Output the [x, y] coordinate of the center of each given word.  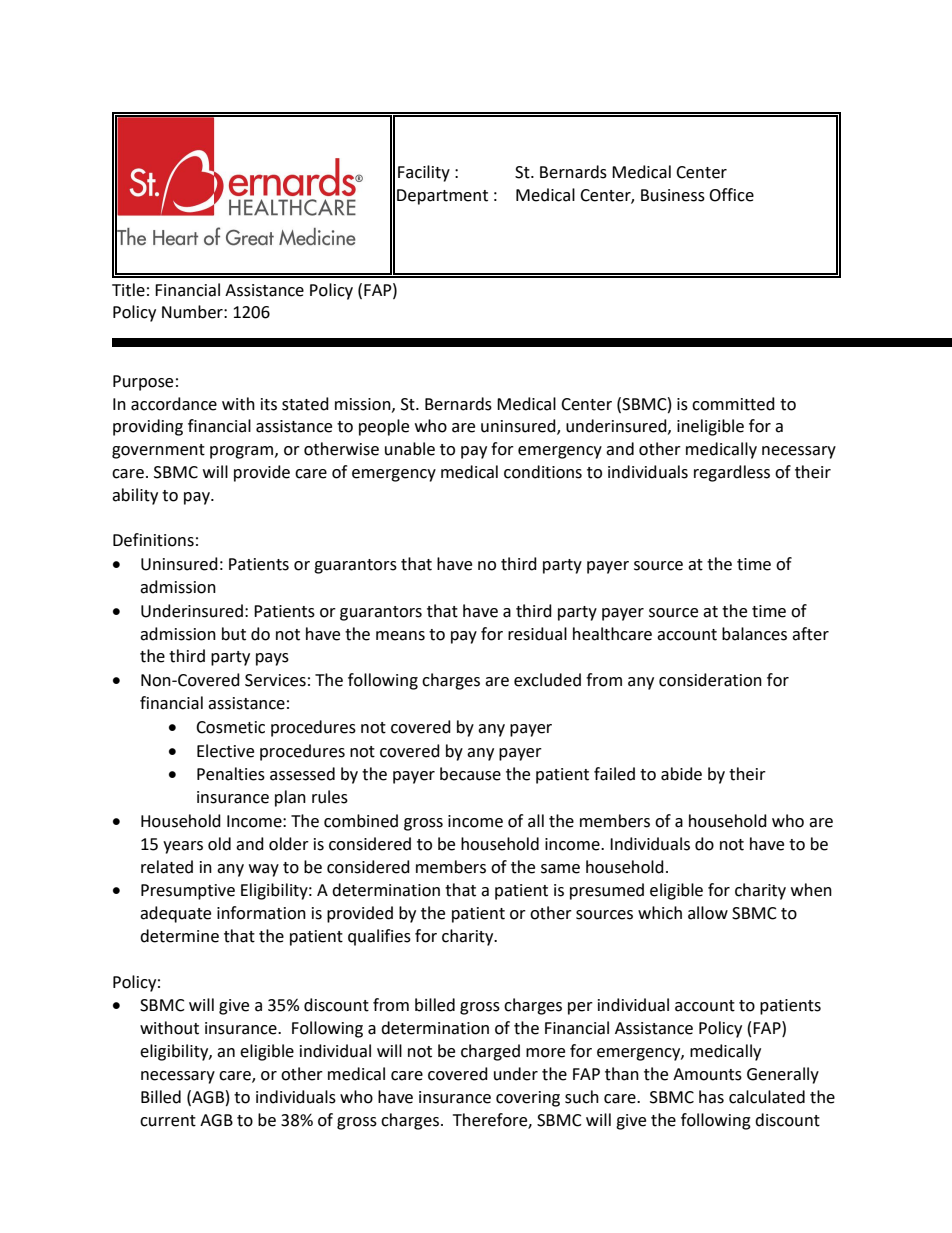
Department [442, 197]
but [234, 634]
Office [731, 195]
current [168, 1121]
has [711, 1097]
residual [537, 634]
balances [754, 634]
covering [528, 1099]
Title [128, 290]
